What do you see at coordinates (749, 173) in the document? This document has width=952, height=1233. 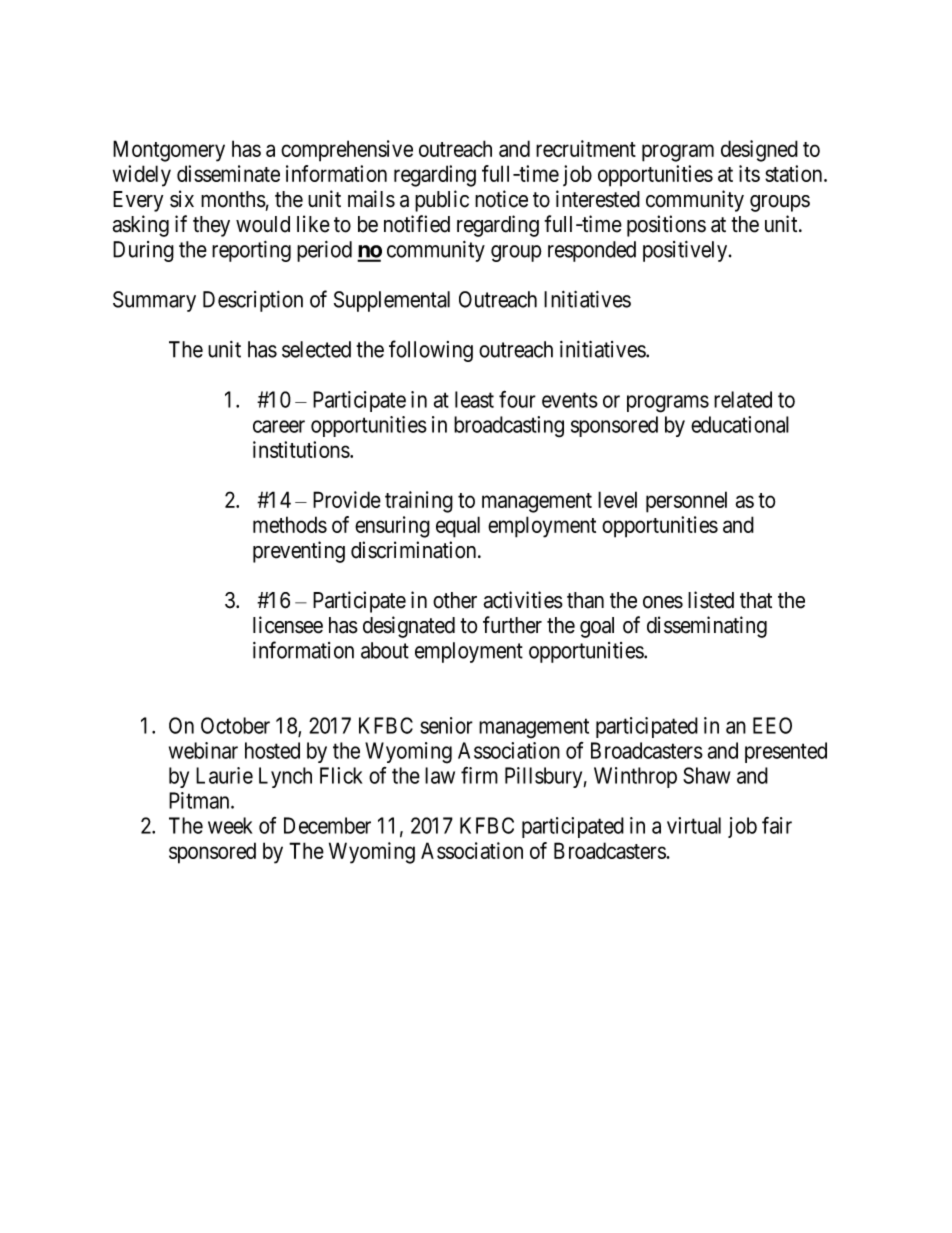 I see `its` at bounding box center [749, 173].
